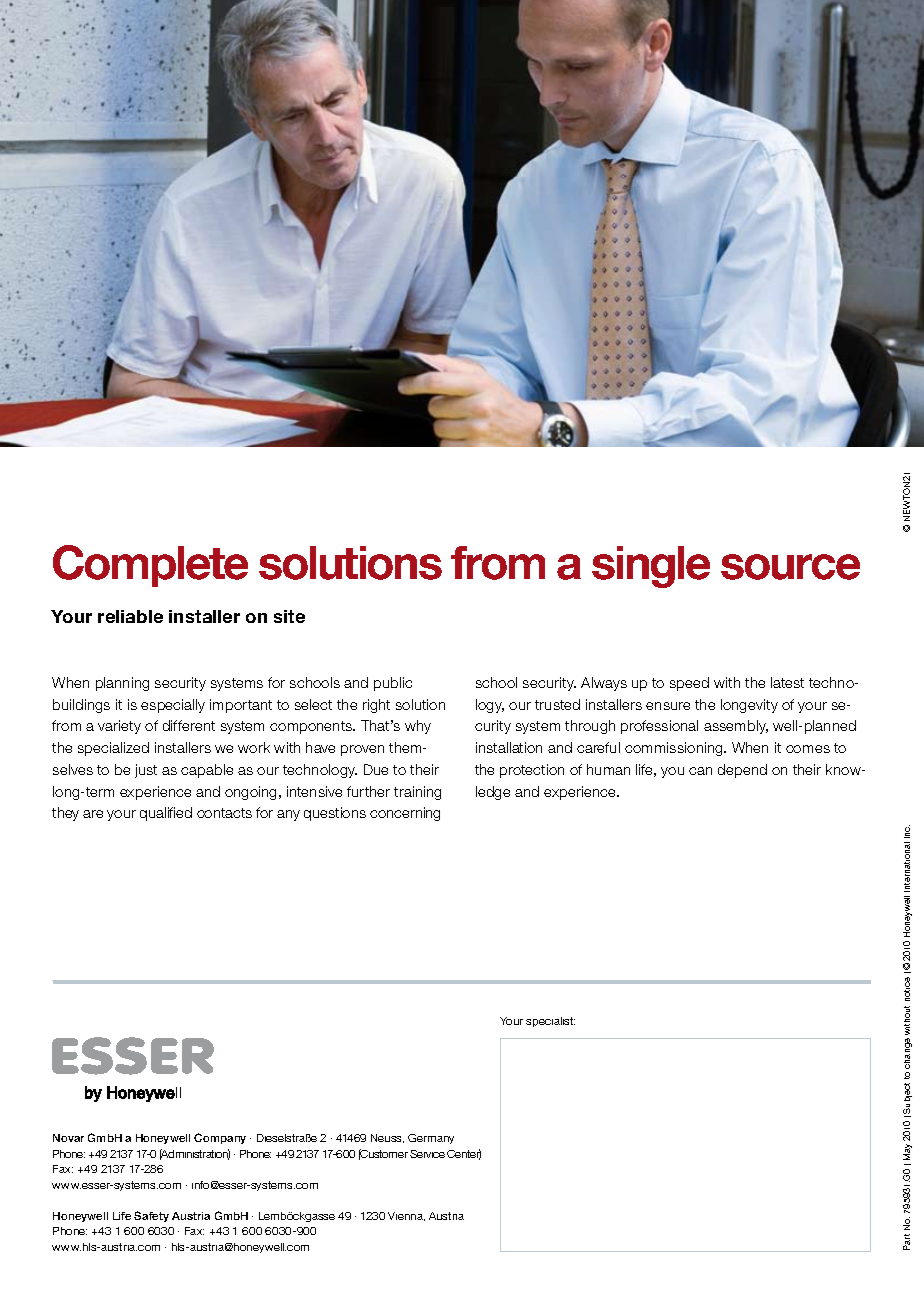 The width and height of the screenshot is (924, 1308). I want to click on can, so click(700, 771).
